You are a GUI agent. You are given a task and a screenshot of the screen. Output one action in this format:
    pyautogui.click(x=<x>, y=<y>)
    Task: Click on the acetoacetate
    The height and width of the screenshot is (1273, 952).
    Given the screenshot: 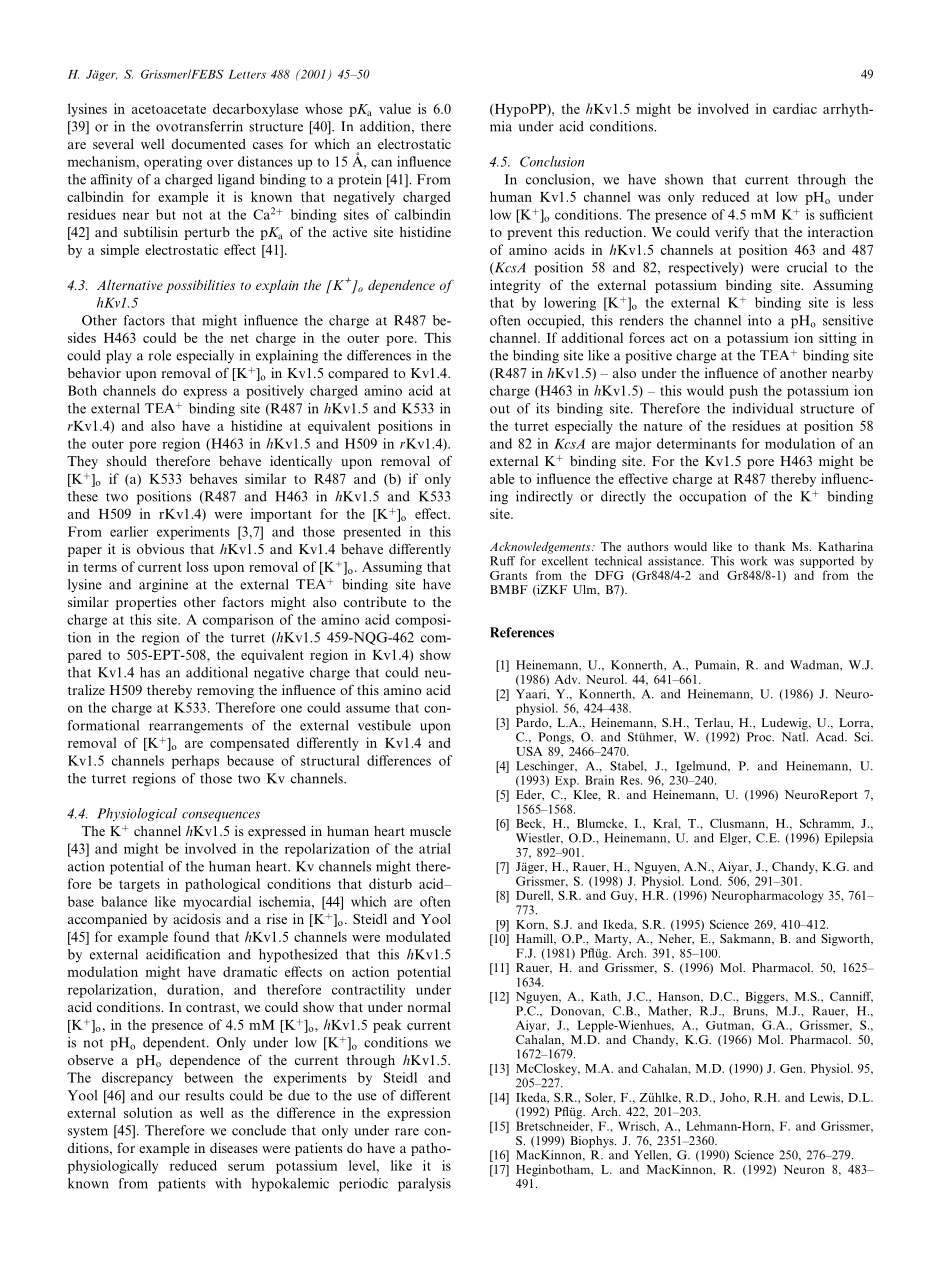 What is the action you would take?
    pyautogui.click(x=169, y=109)
